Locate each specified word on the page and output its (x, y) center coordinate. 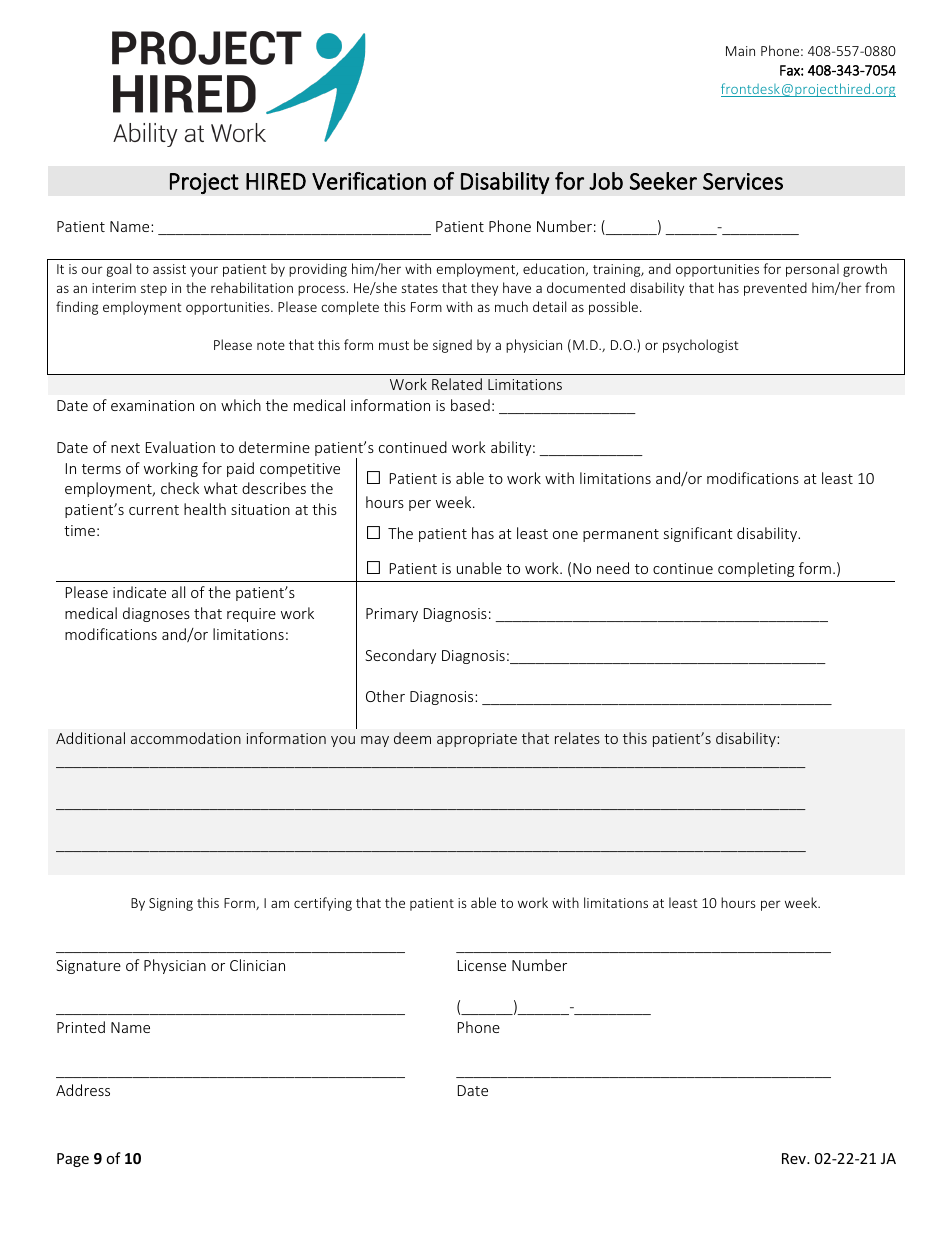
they (484, 289)
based (470, 405)
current (154, 510)
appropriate (477, 740)
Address (83, 1090)
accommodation (186, 738)
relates (577, 738)
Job (606, 181)
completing (756, 569)
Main (740, 51)
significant (698, 534)
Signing (171, 904)
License (482, 965)
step (154, 290)
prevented (775, 289)
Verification (369, 181)
